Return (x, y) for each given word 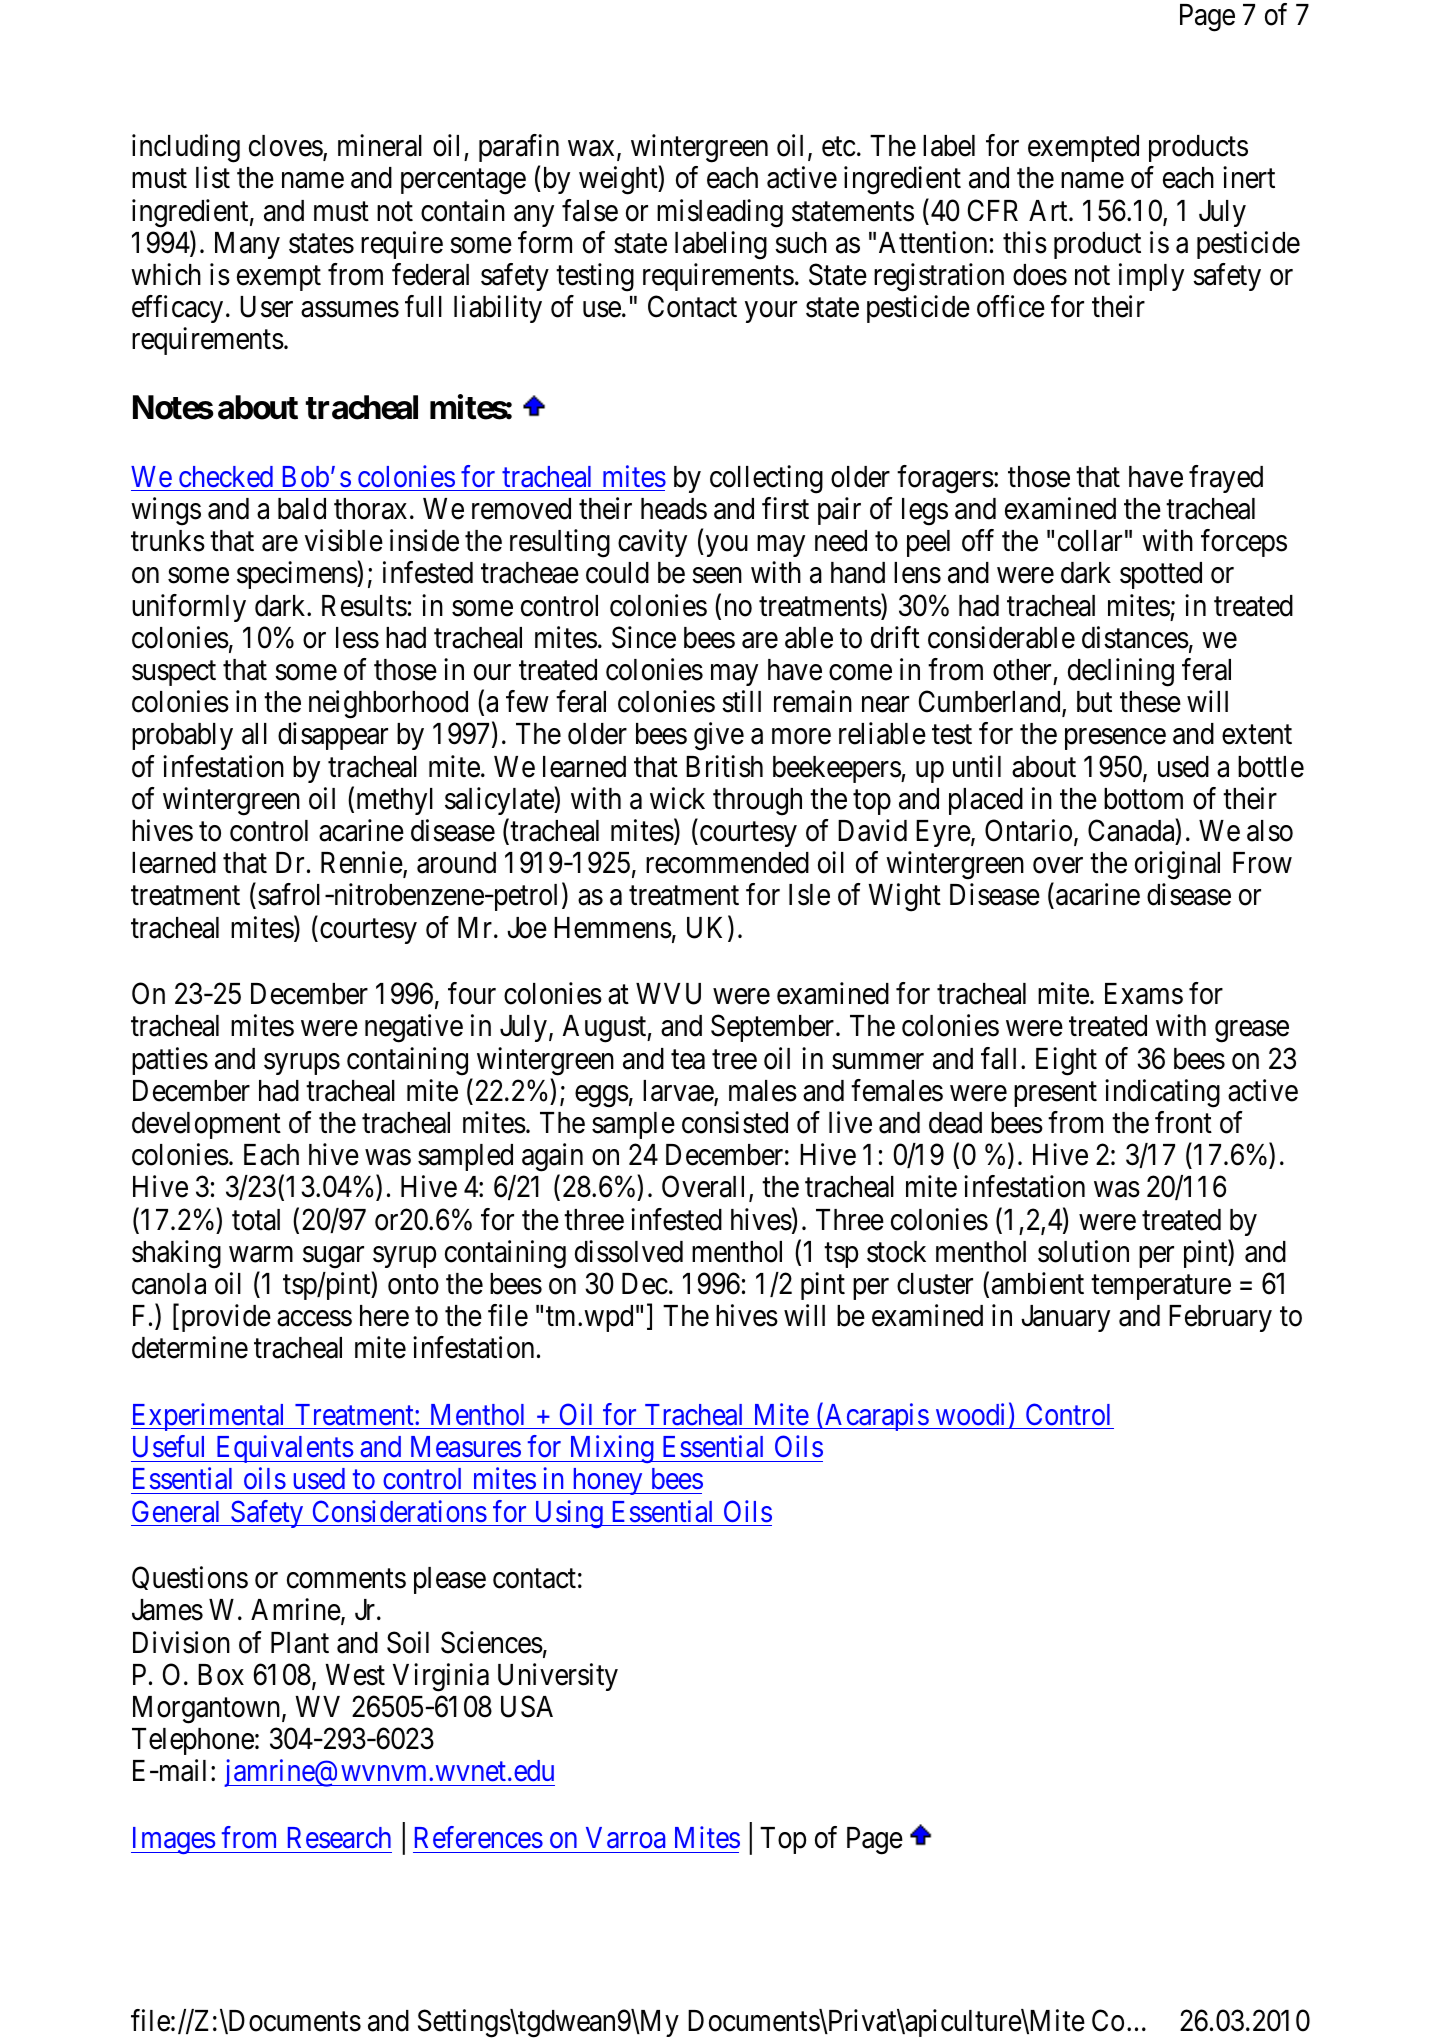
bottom (1143, 799)
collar (1090, 541)
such (801, 243)
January (1065, 1318)
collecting (766, 479)
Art (1049, 210)
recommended (727, 863)
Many (247, 245)
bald (302, 509)
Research (339, 1838)
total (256, 1220)
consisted (735, 1122)
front (1183, 1122)
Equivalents (283, 1449)
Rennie (362, 862)
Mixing (611, 1449)
